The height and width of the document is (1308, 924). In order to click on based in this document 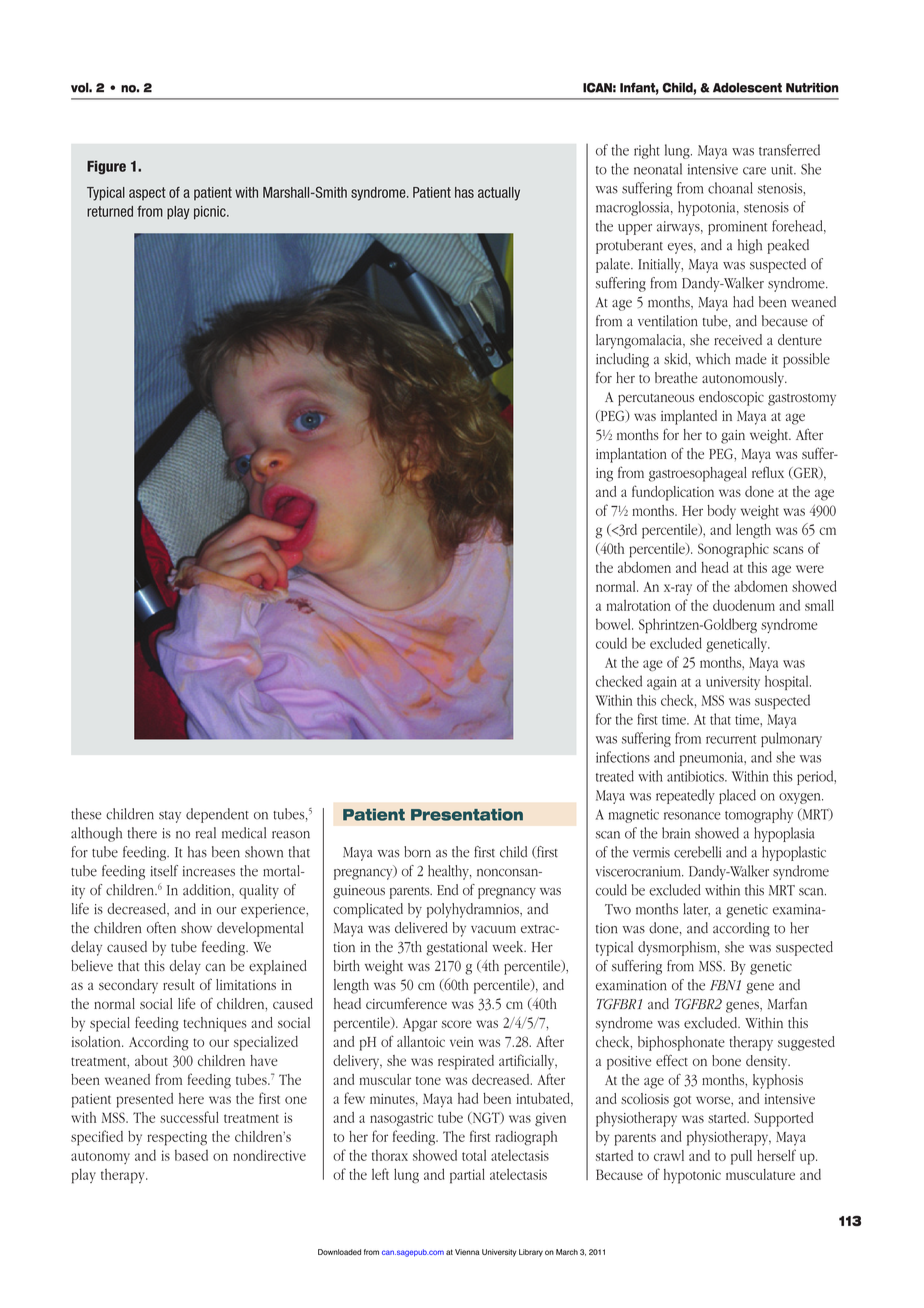, I will do `click(191, 1155)`.
